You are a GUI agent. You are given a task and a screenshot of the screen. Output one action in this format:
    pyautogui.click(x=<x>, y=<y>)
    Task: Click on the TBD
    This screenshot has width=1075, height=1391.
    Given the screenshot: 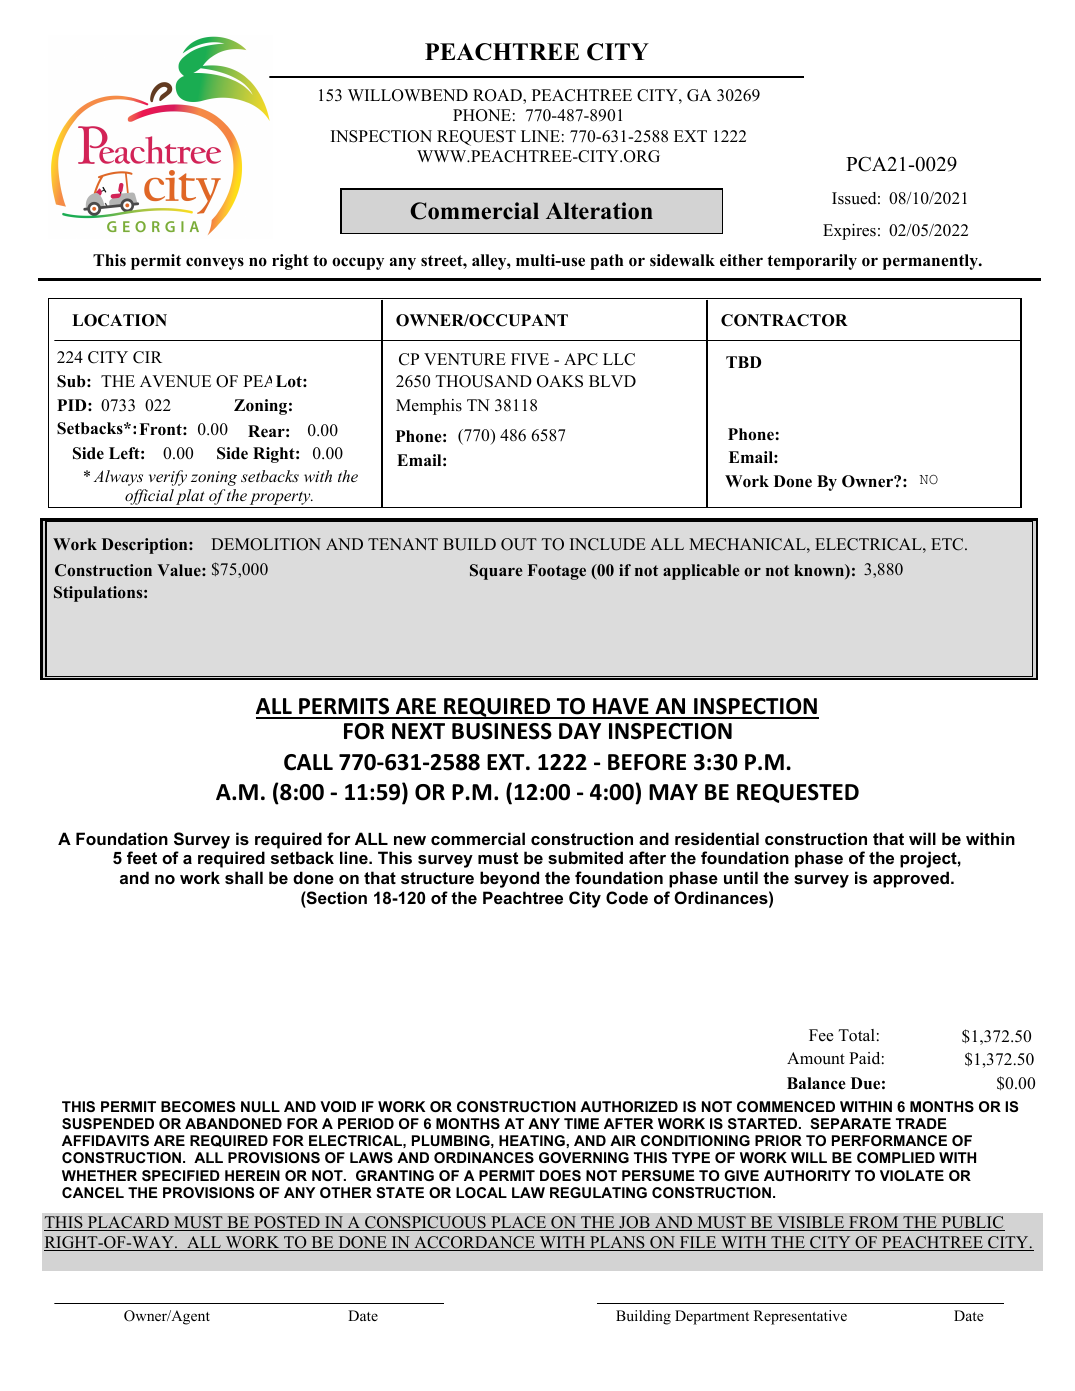 What is the action you would take?
    pyautogui.click(x=743, y=362)
